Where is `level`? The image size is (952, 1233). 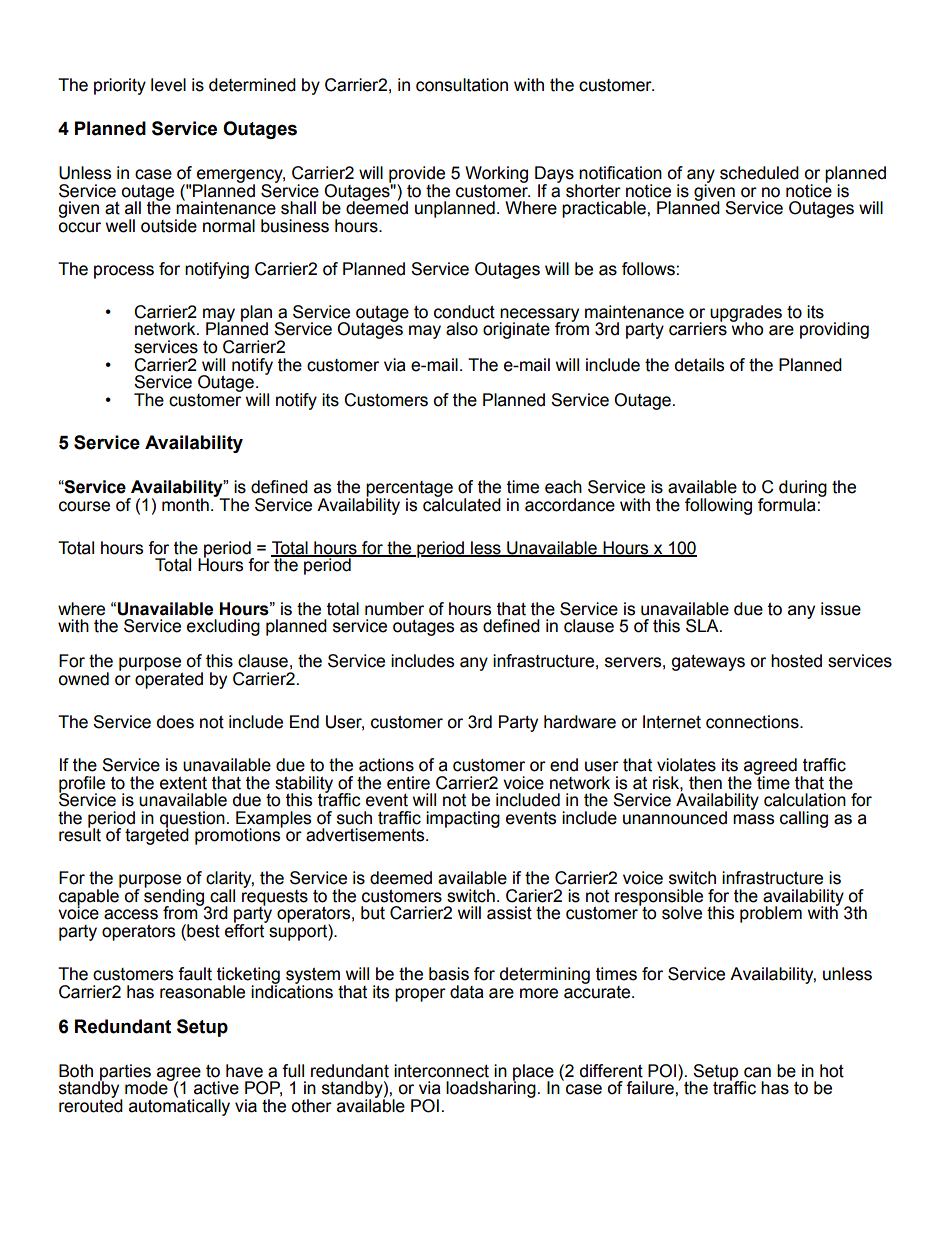
level is located at coordinates (168, 85).
